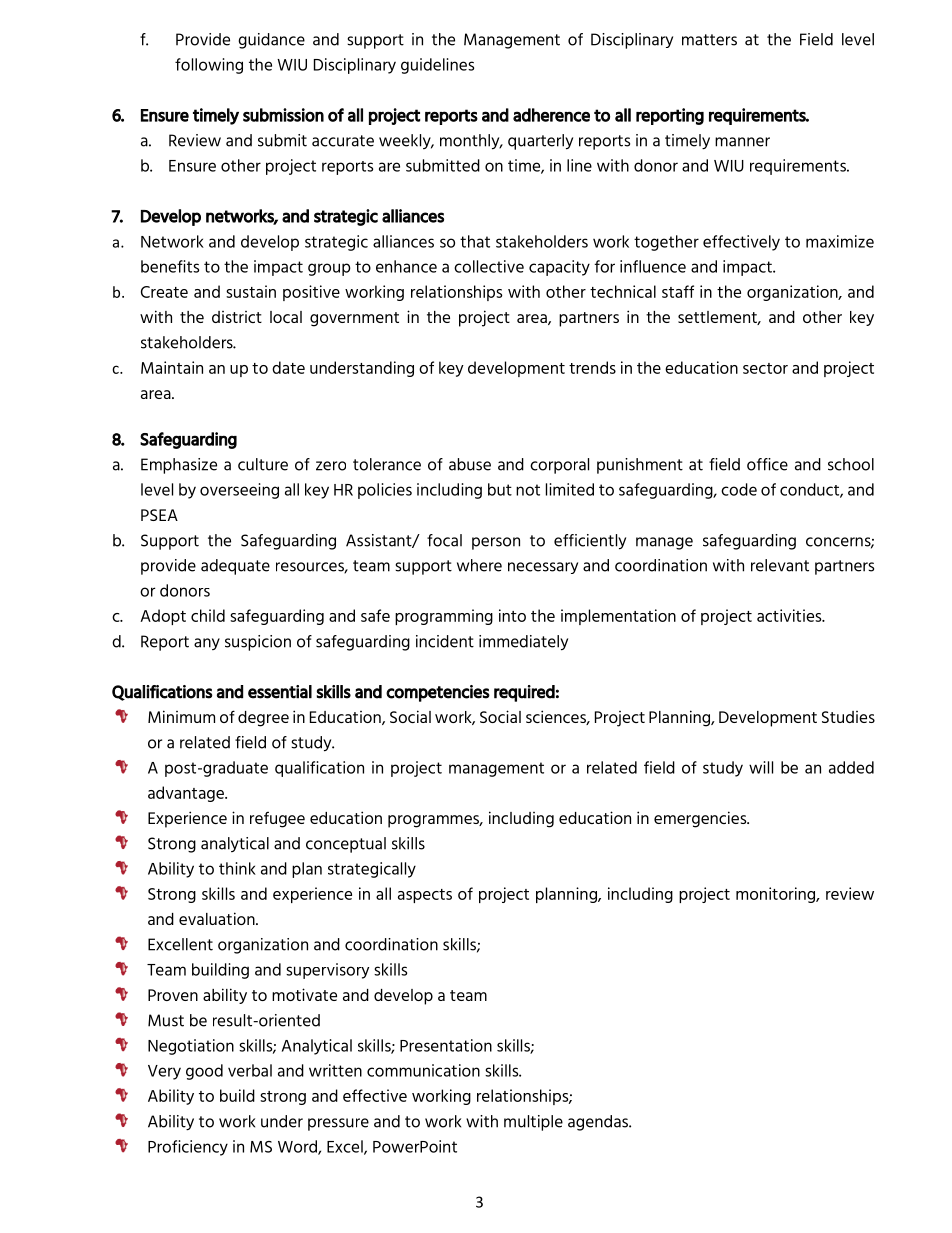 The height and width of the screenshot is (1233, 952). What do you see at coordinates (263, 719) in the screenshot?
I see `degree` at bounding box center [263, 719].
